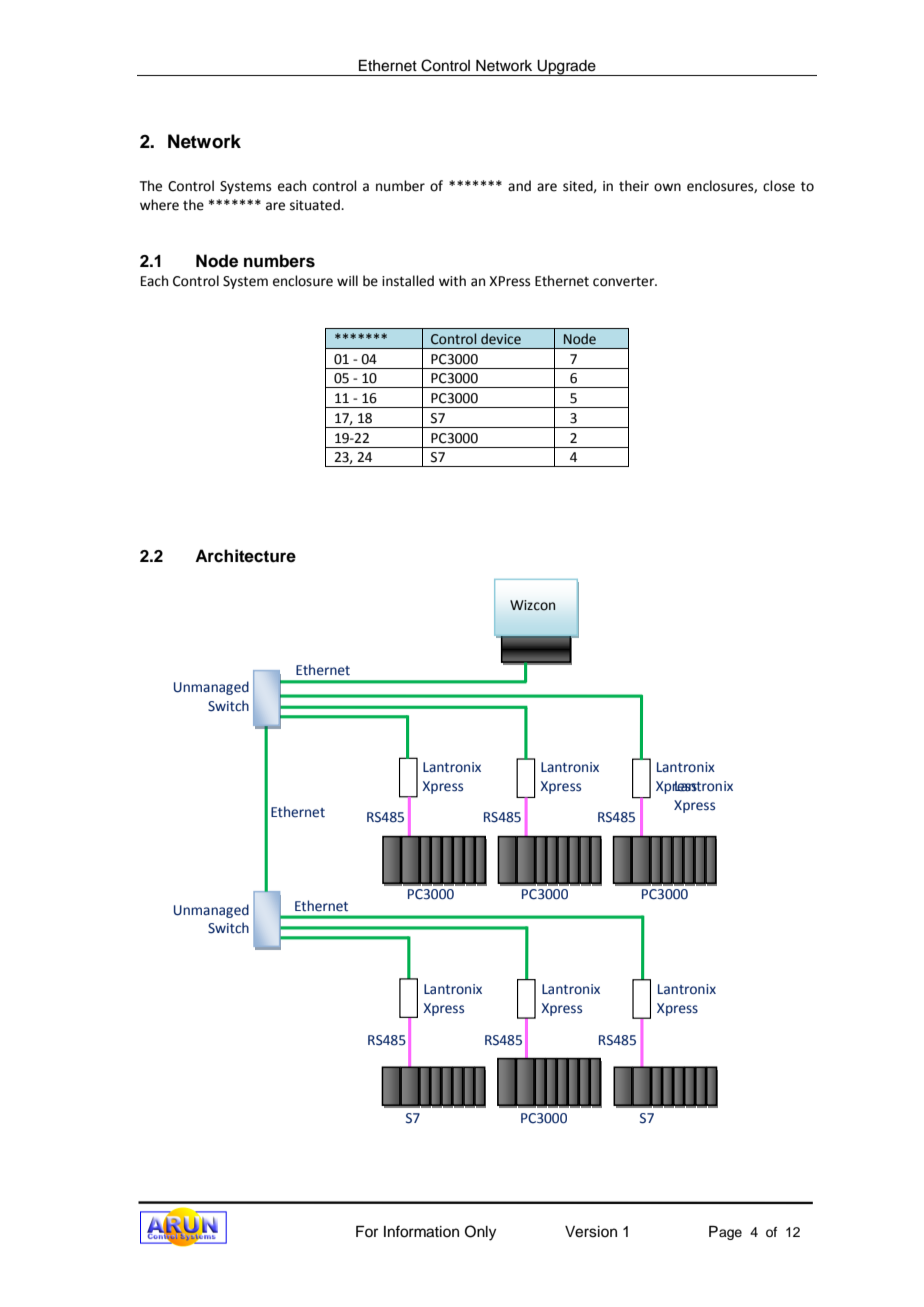  Describe the element at coordinates (421, 1231) in the page. I see `Information` at that location.
